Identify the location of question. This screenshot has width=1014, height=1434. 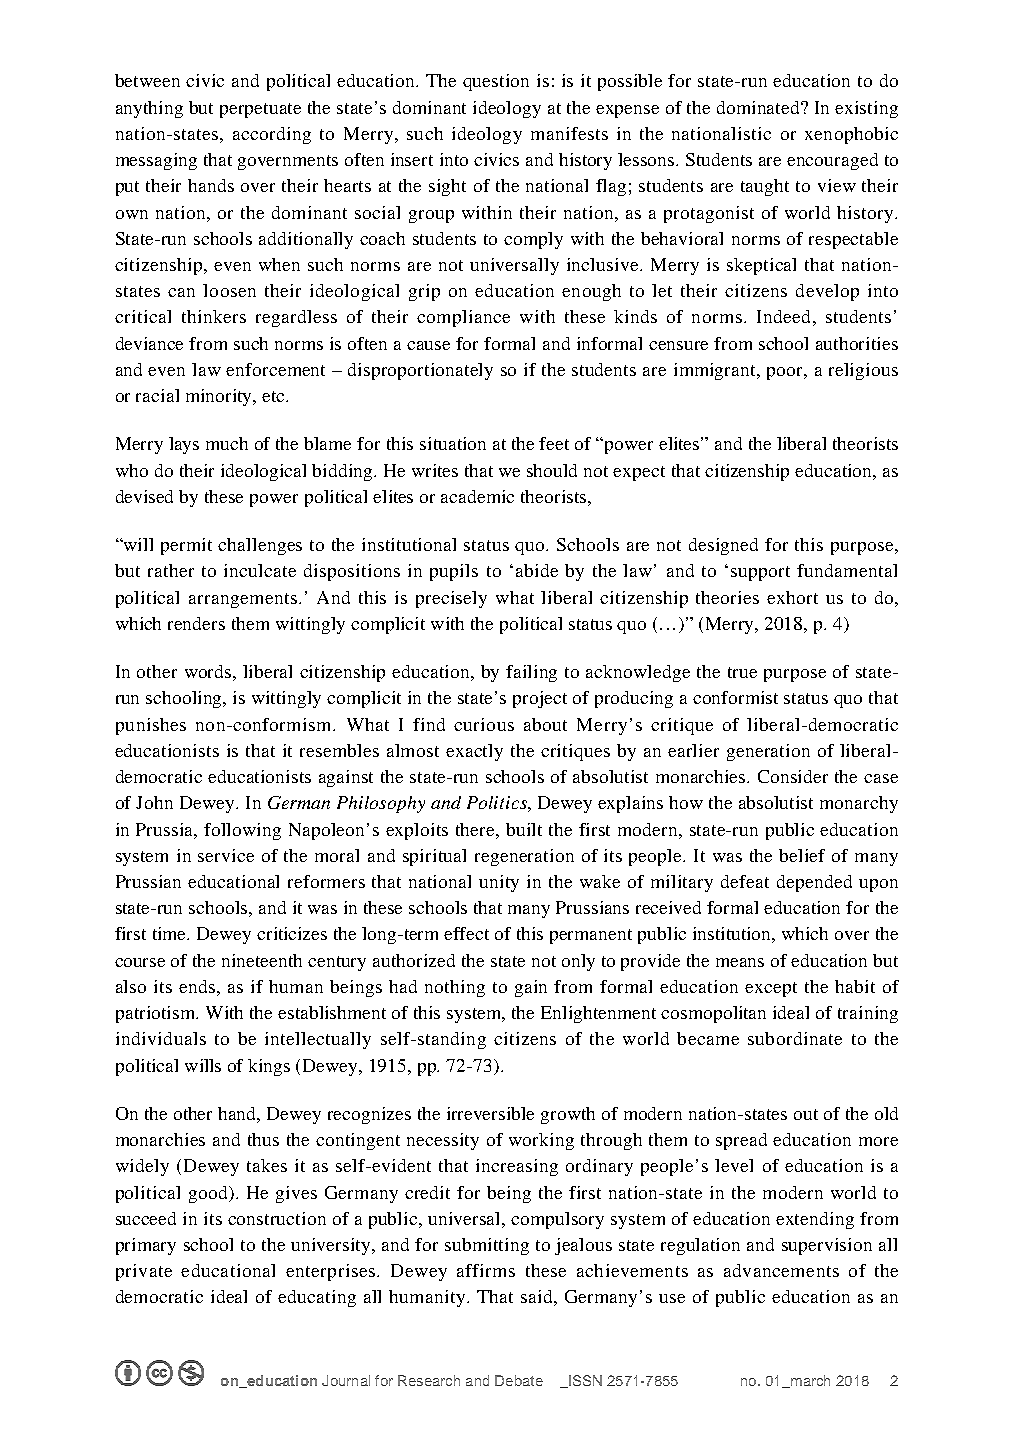
(496, 82).
